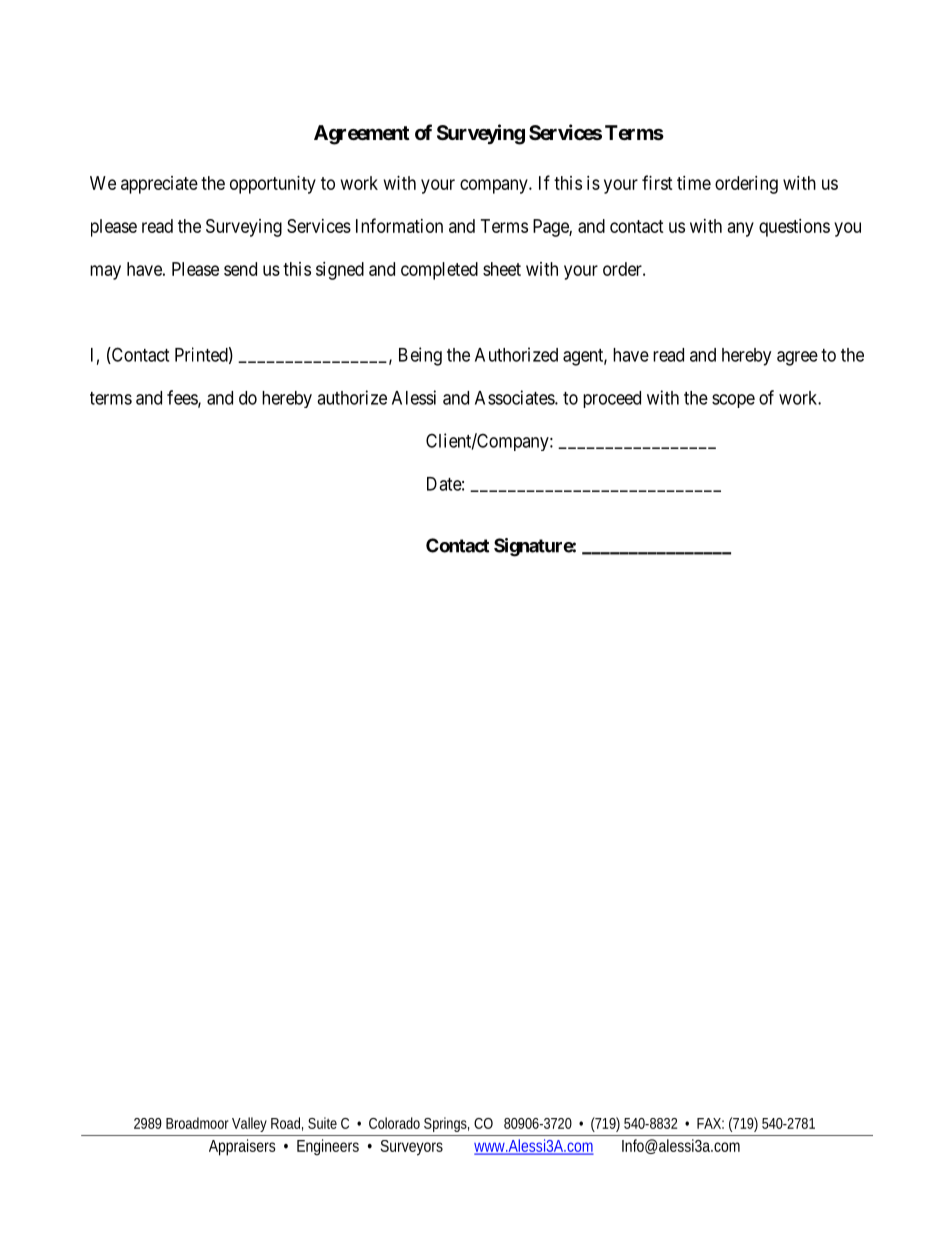 This screenshot has width=952, height=1233. What do you see at coordinates (159, 185) in the screenshot?
I see `appreciate` at bounding box center [159, 185].
